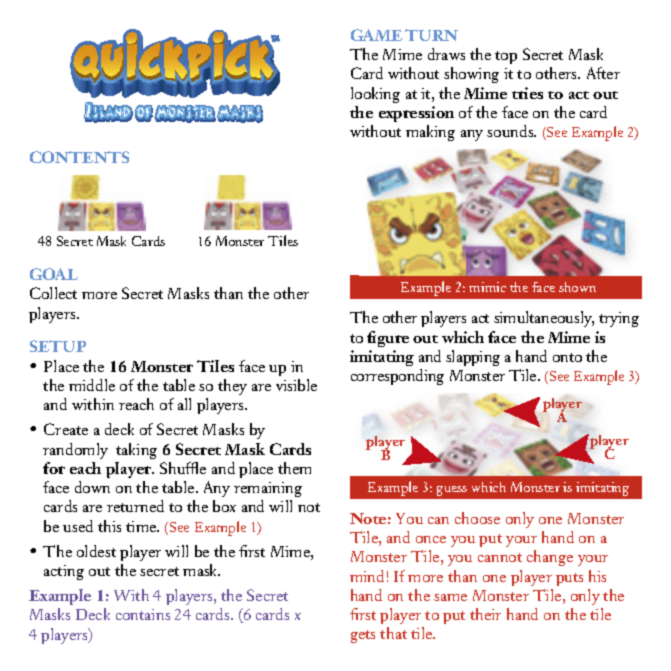  What do you see at coordinates (58, 346) in the screenshot?
I see `SETUP` at bounding box center [58, 346].
